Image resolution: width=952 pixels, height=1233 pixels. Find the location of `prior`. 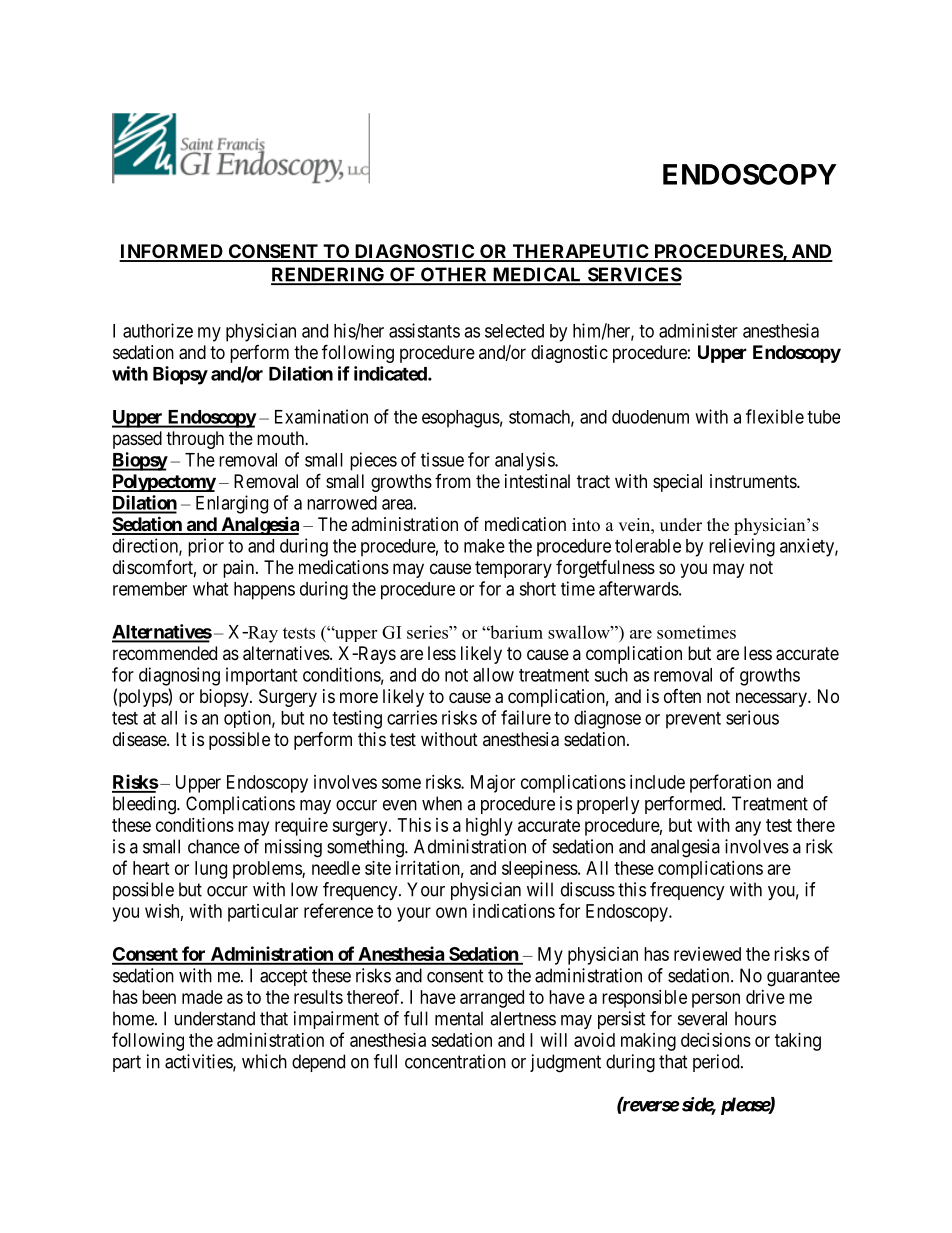

prior is located at coordinates (206, 547).
